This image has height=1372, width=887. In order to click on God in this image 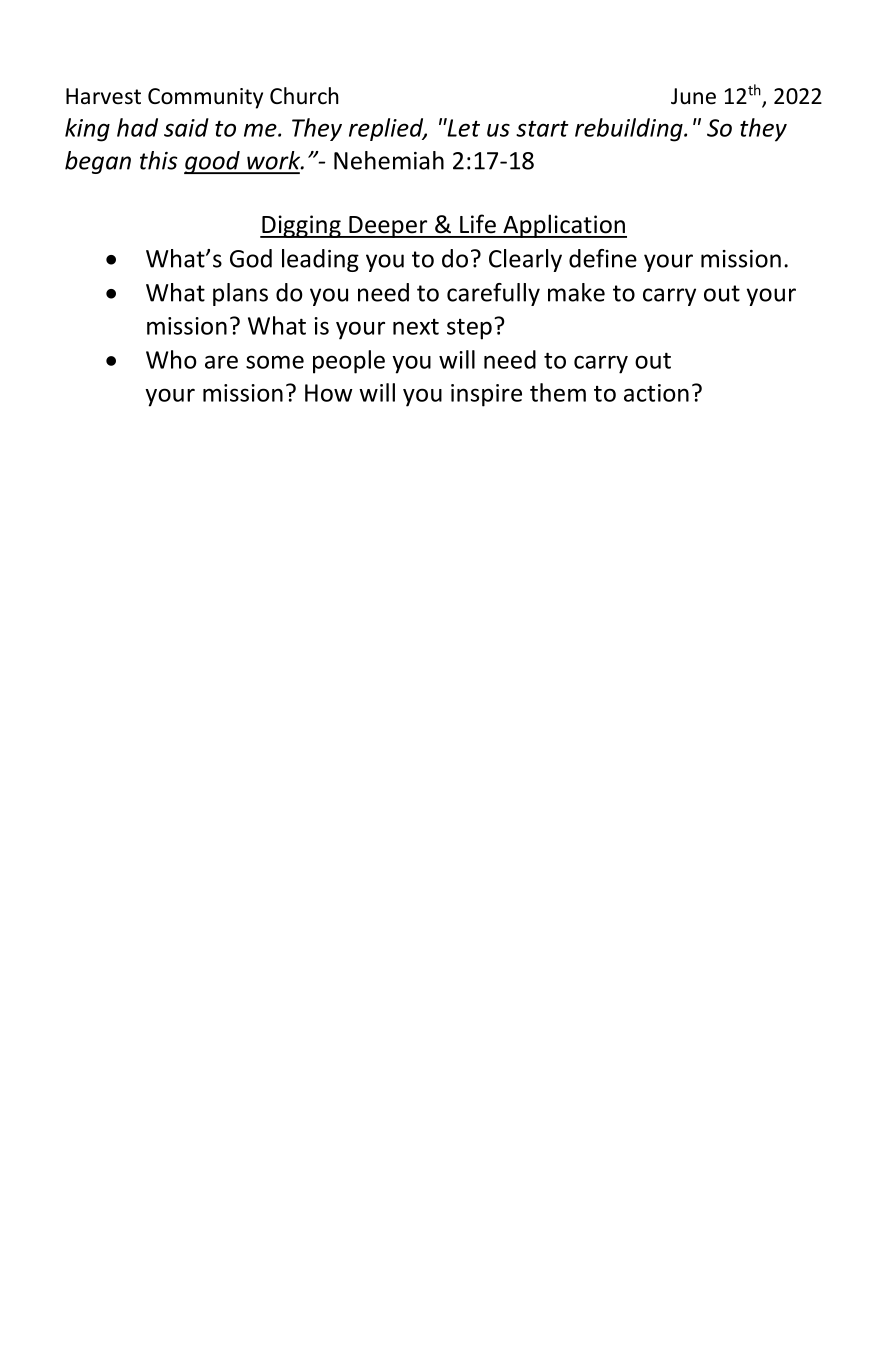, I will do `click(251, 258)`.
